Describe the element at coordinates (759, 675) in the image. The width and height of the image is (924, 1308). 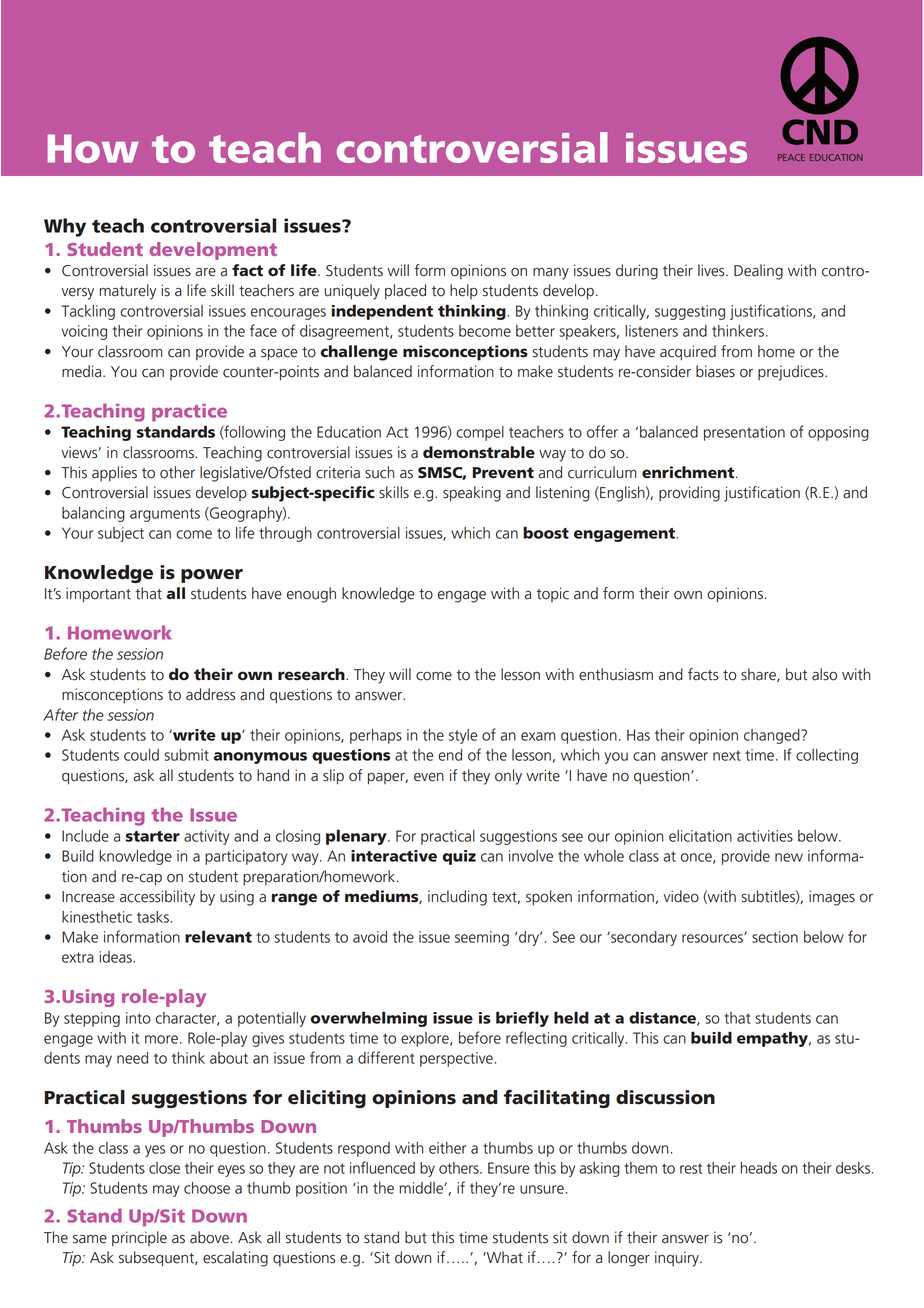
I see `share` at that location.
